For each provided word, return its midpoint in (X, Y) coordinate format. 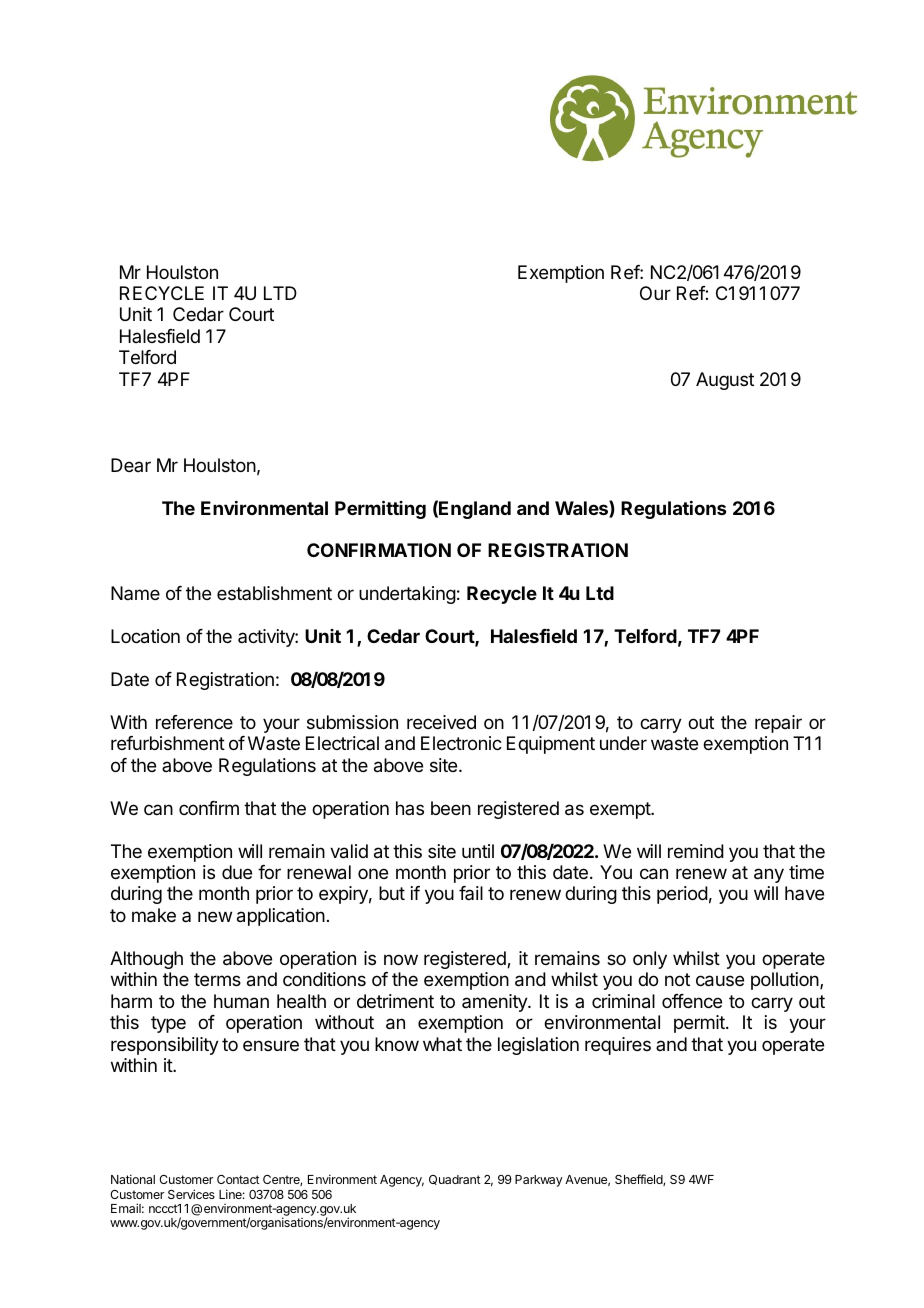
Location (145, 636)
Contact (238, 1179)
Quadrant (455, 1180)
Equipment (551, 745)
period (682, 895)
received (441, 722)
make (154, 915)
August (725, 381)
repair (778, 724)
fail (471, 893)
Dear (131, 465)
